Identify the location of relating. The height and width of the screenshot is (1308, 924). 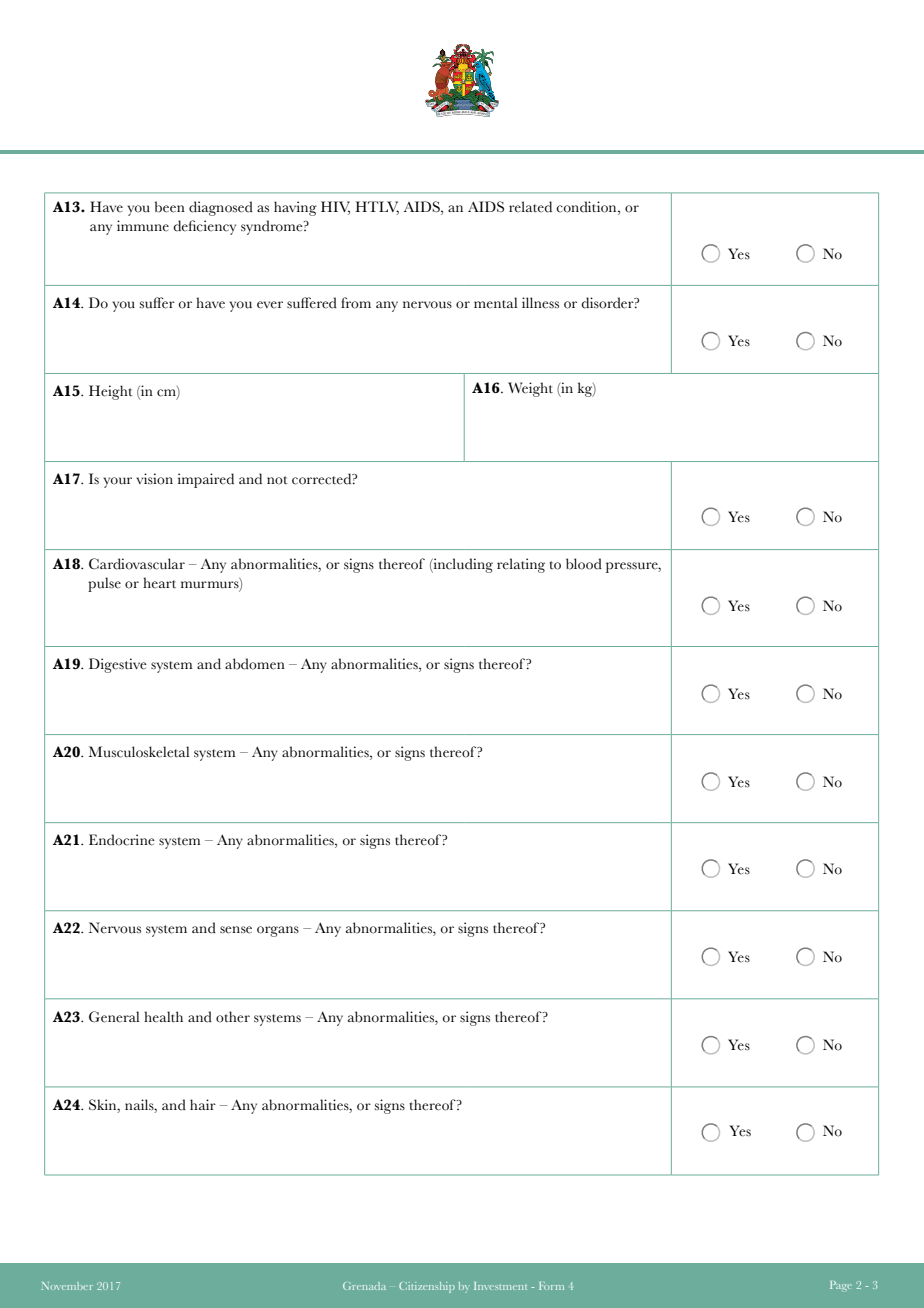
(521, 565).
